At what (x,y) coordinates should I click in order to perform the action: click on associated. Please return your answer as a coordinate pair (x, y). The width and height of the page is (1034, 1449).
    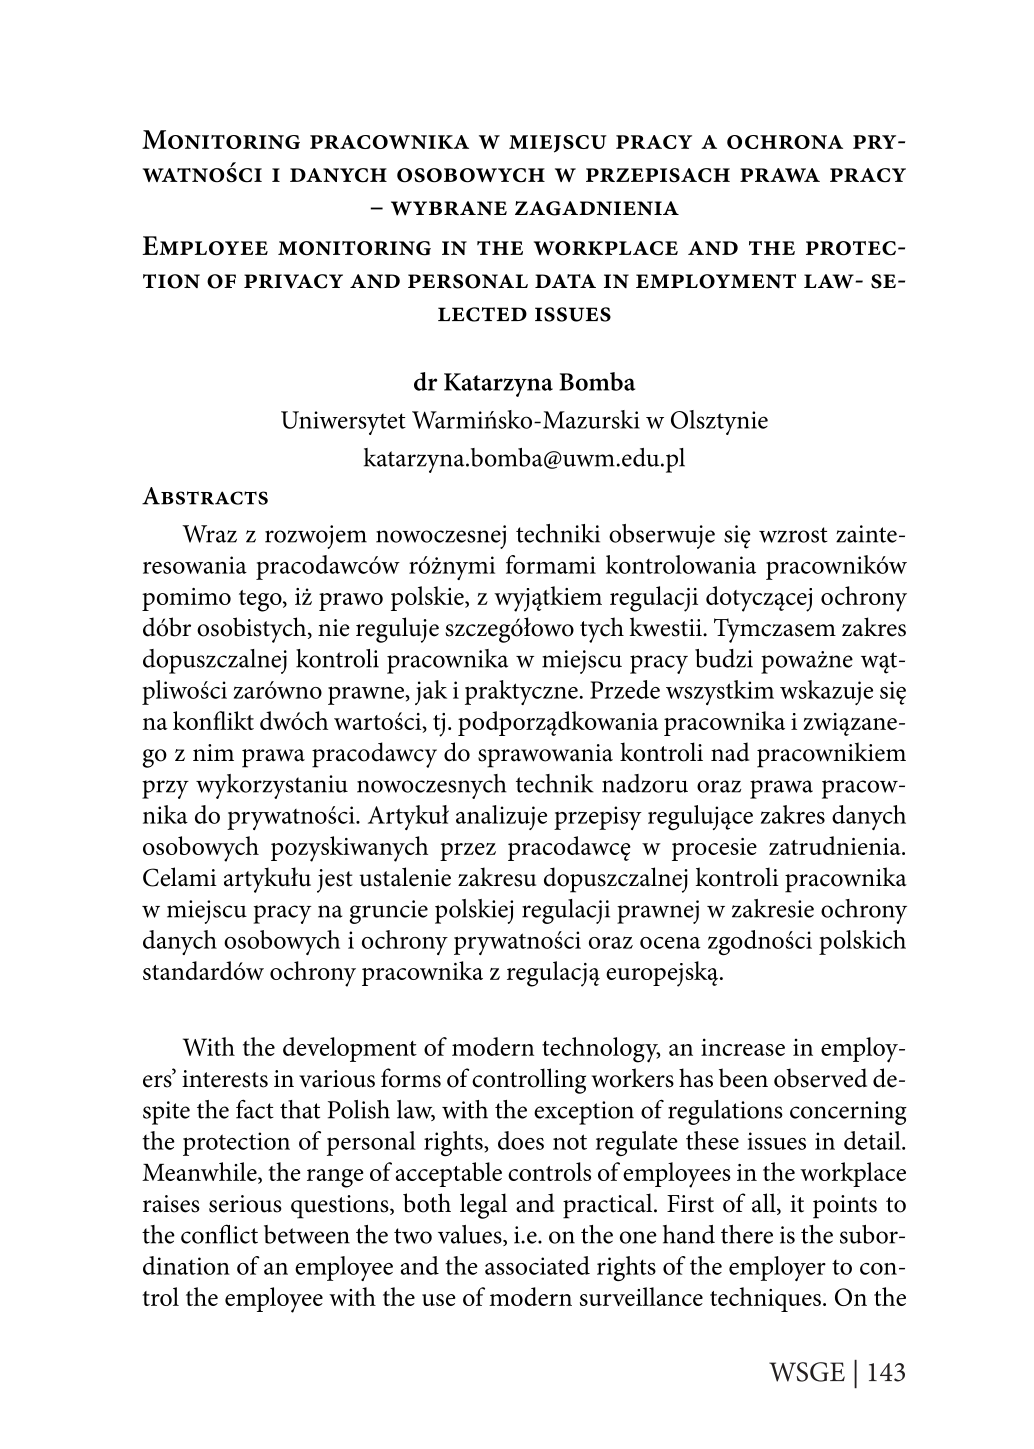
    Looking at the image, I should click on (537, 1265).
